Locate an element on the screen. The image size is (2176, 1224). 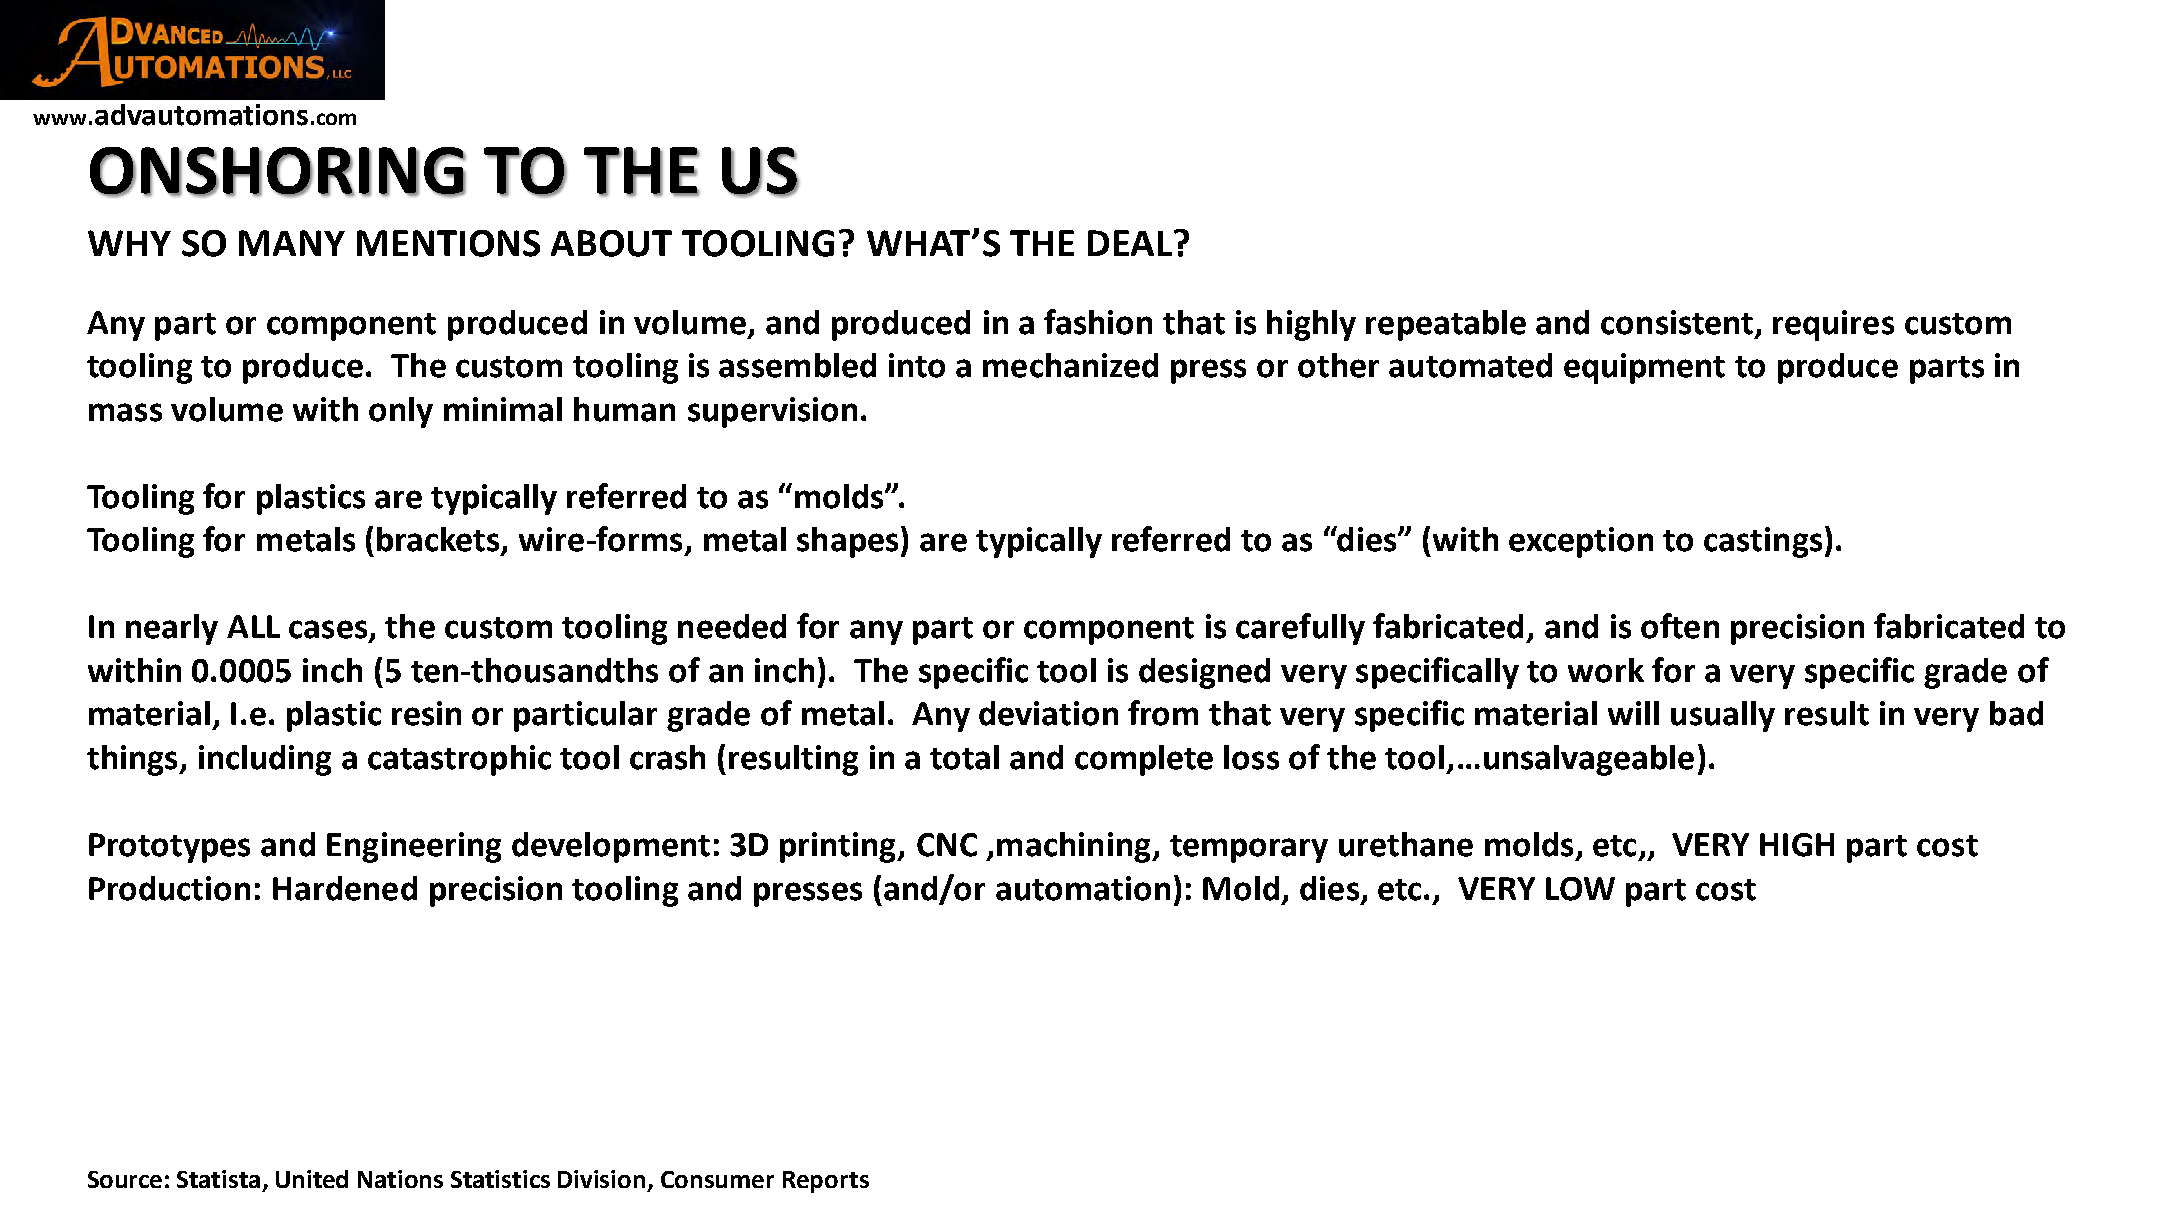
MANY is located at coordinates (292, 243).
